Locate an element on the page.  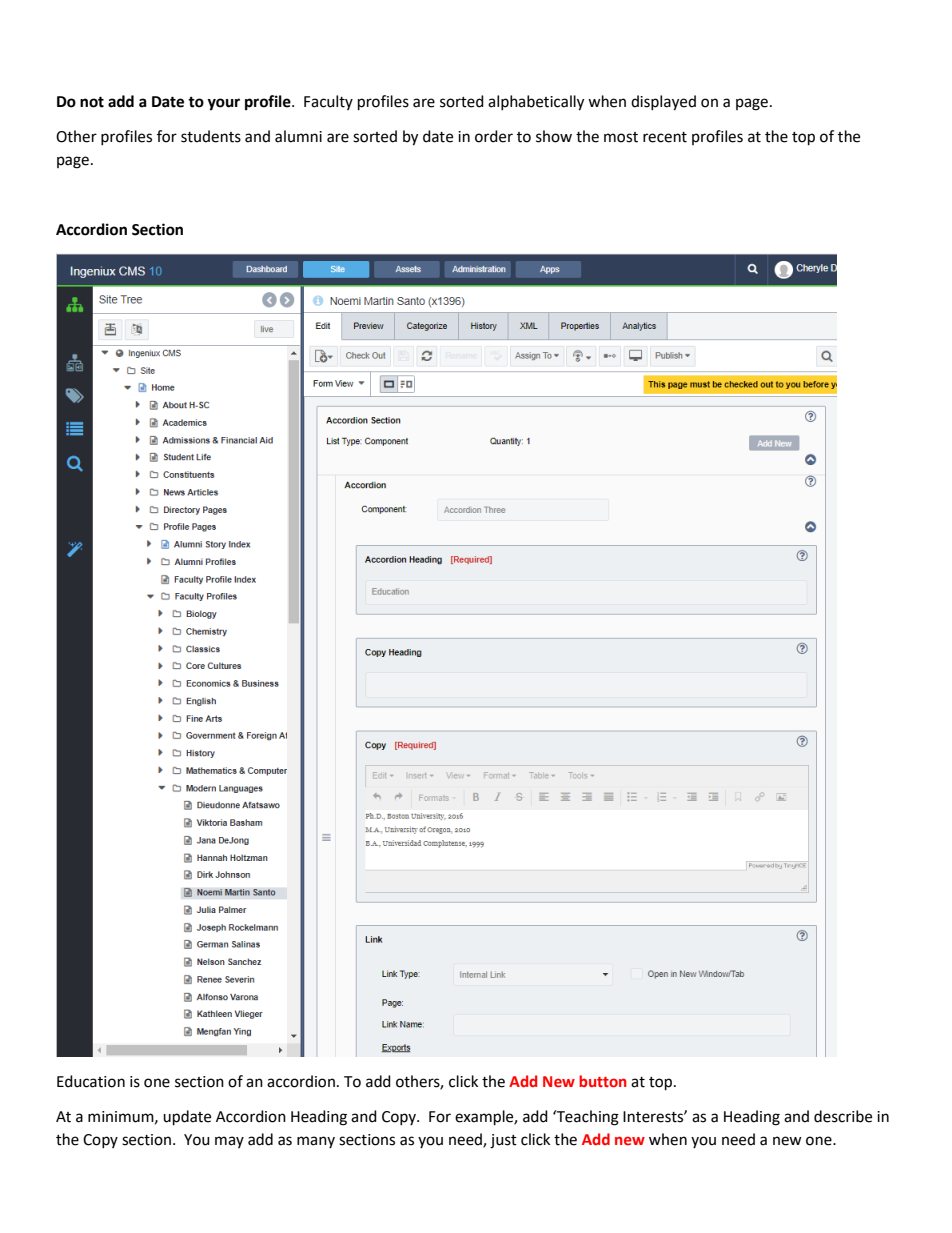
your is located at coordinates (223, 104).
